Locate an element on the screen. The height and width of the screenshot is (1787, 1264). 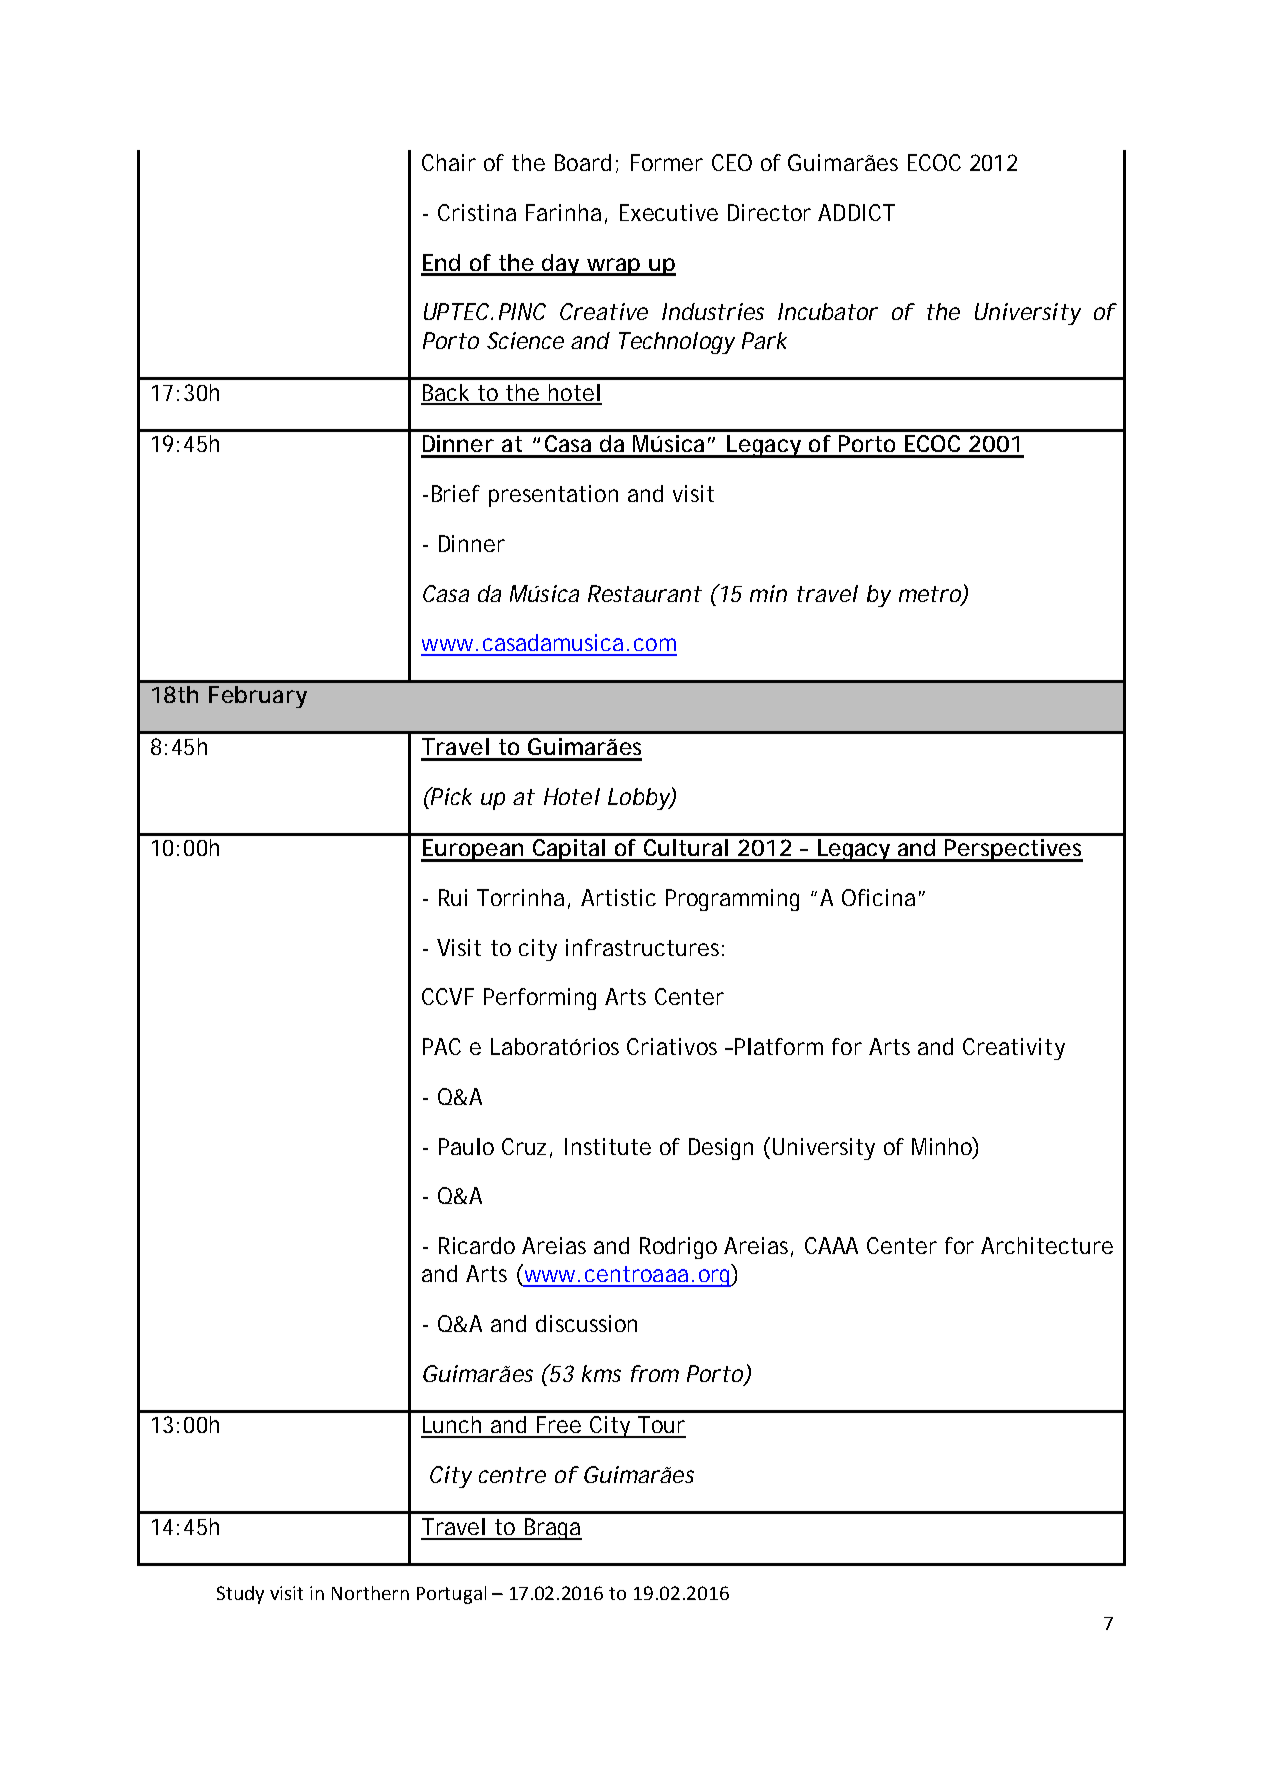
Chair is located at coordinates (449, 162).
